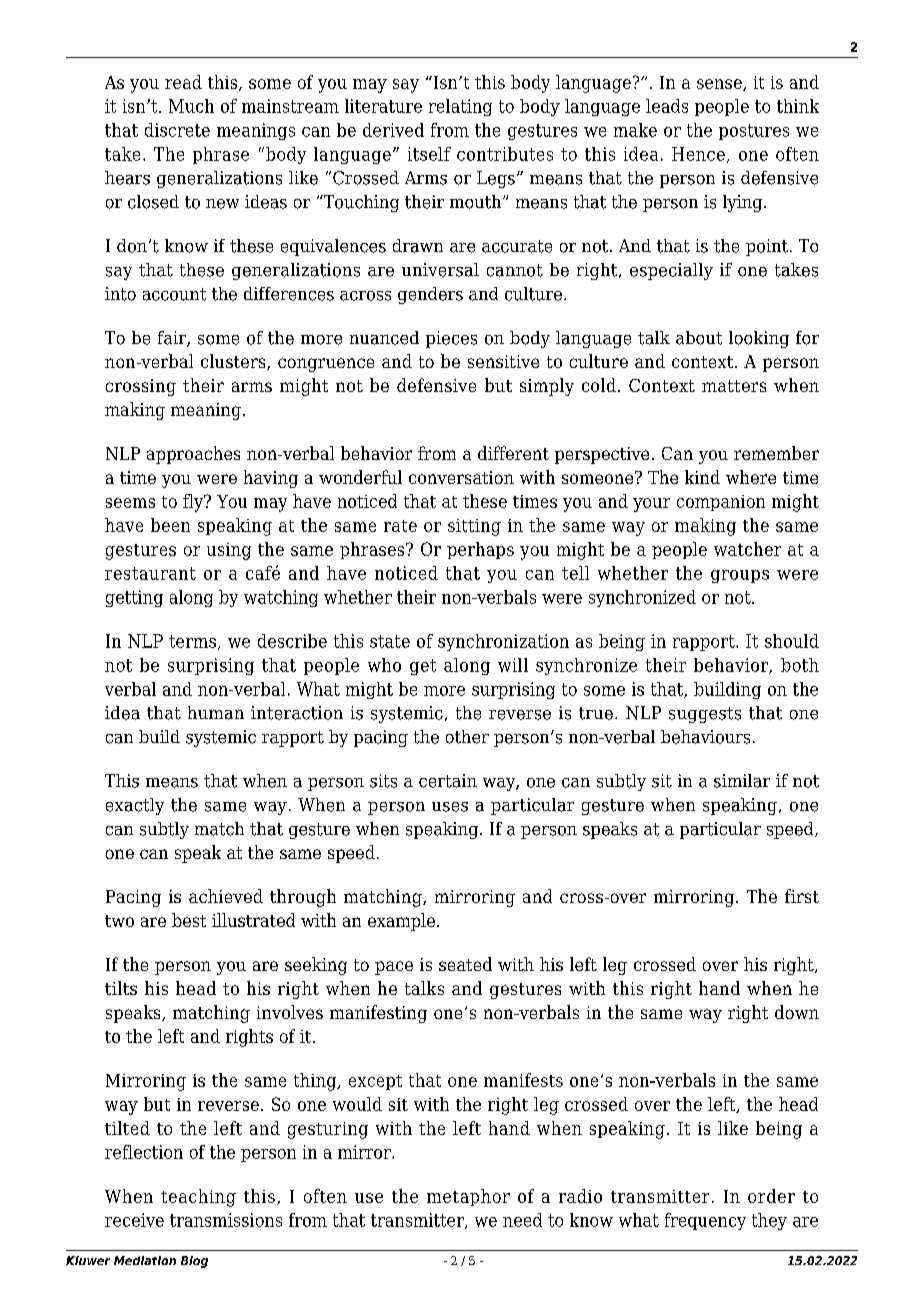 This page has width=924, height=1308. What do you see at coordinates (134, 1220) in the page?
I see `receive` at bounding box center [134, 1220].
